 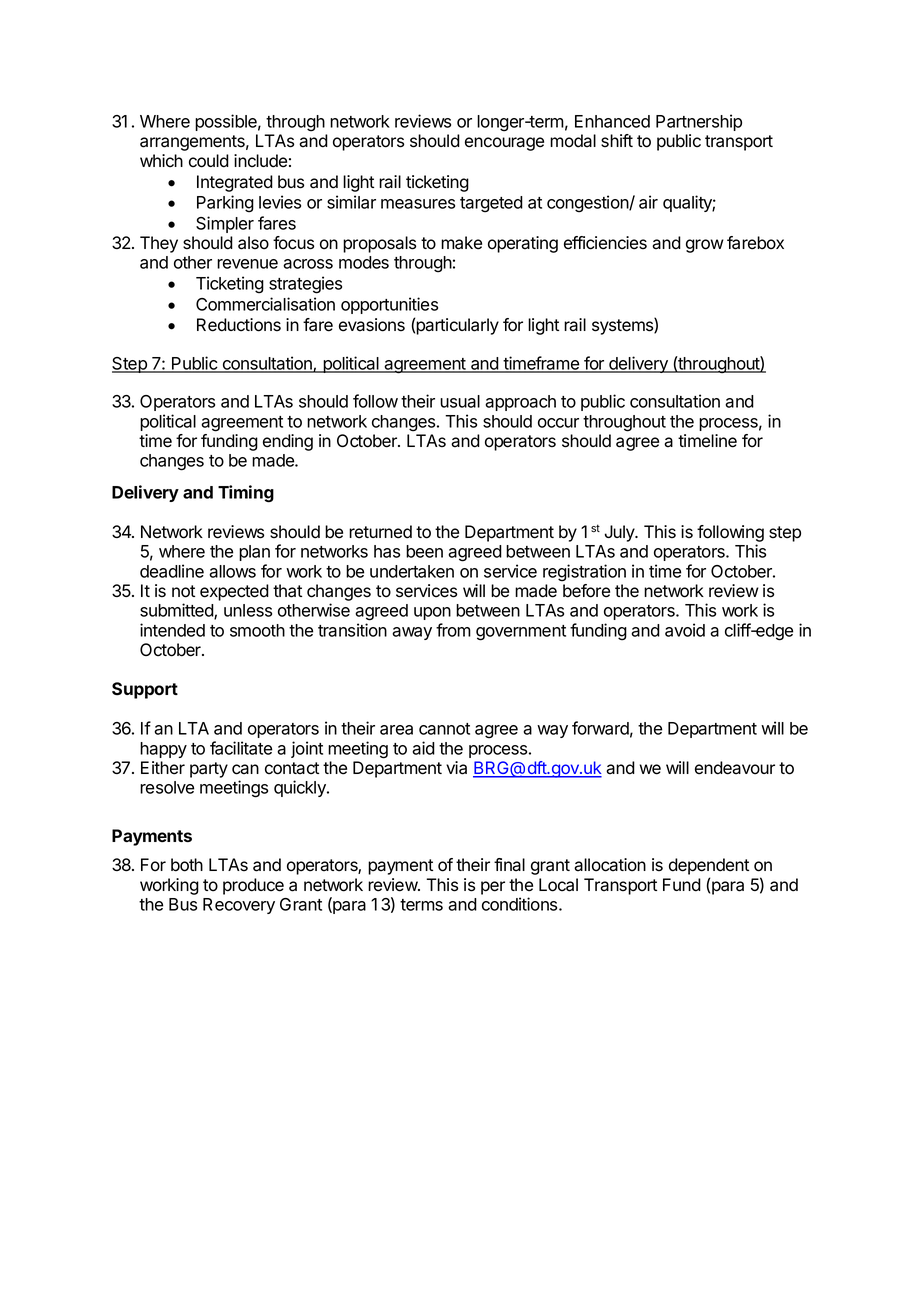 What do you see at coordinates (424, 551) in the document?
I see `been` at bounding box center [424, 551].
